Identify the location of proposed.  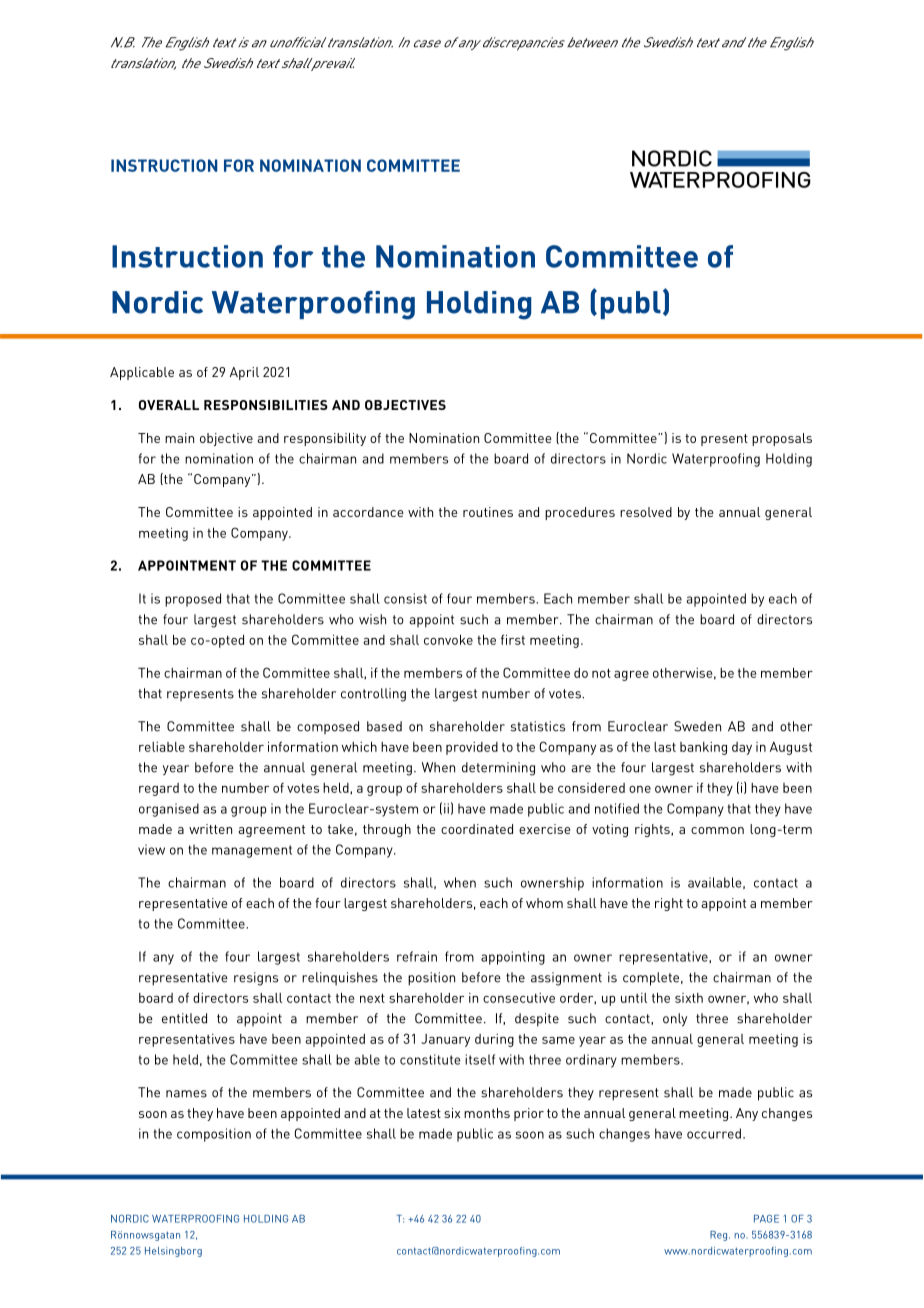
(193, 600).
